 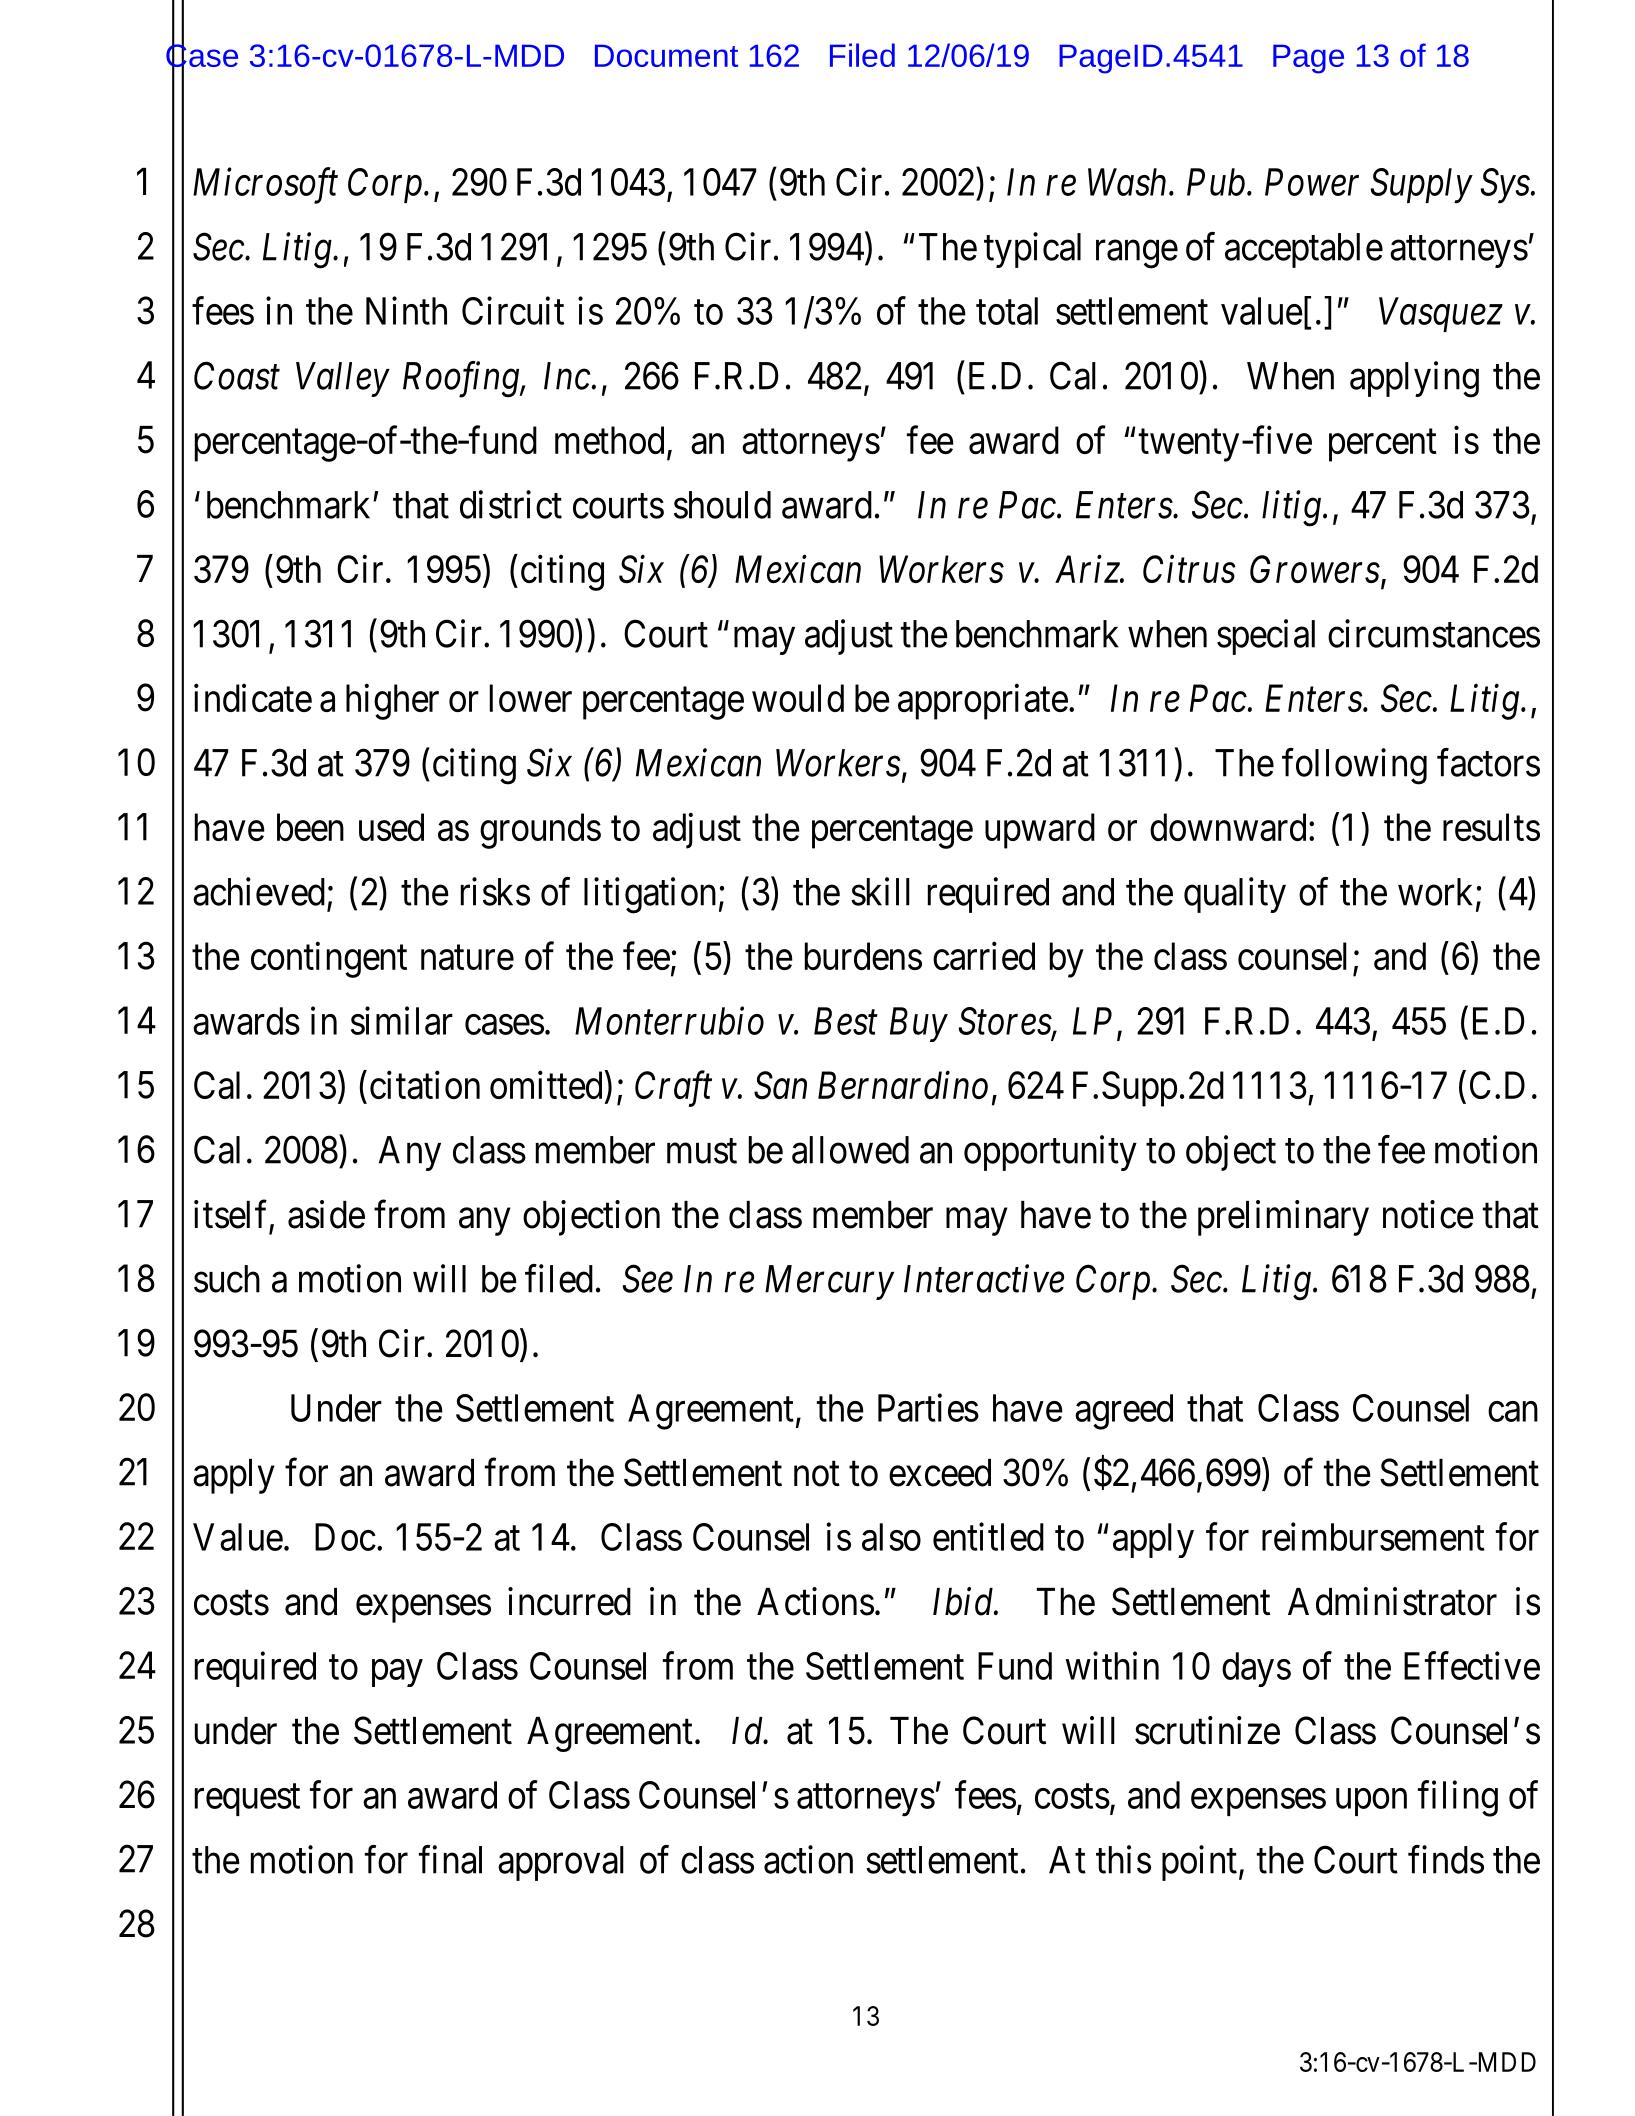 What do you see at coordinates (1371, 1802) in the image?
I see `upon` at bounding box center [1371, 1802].
